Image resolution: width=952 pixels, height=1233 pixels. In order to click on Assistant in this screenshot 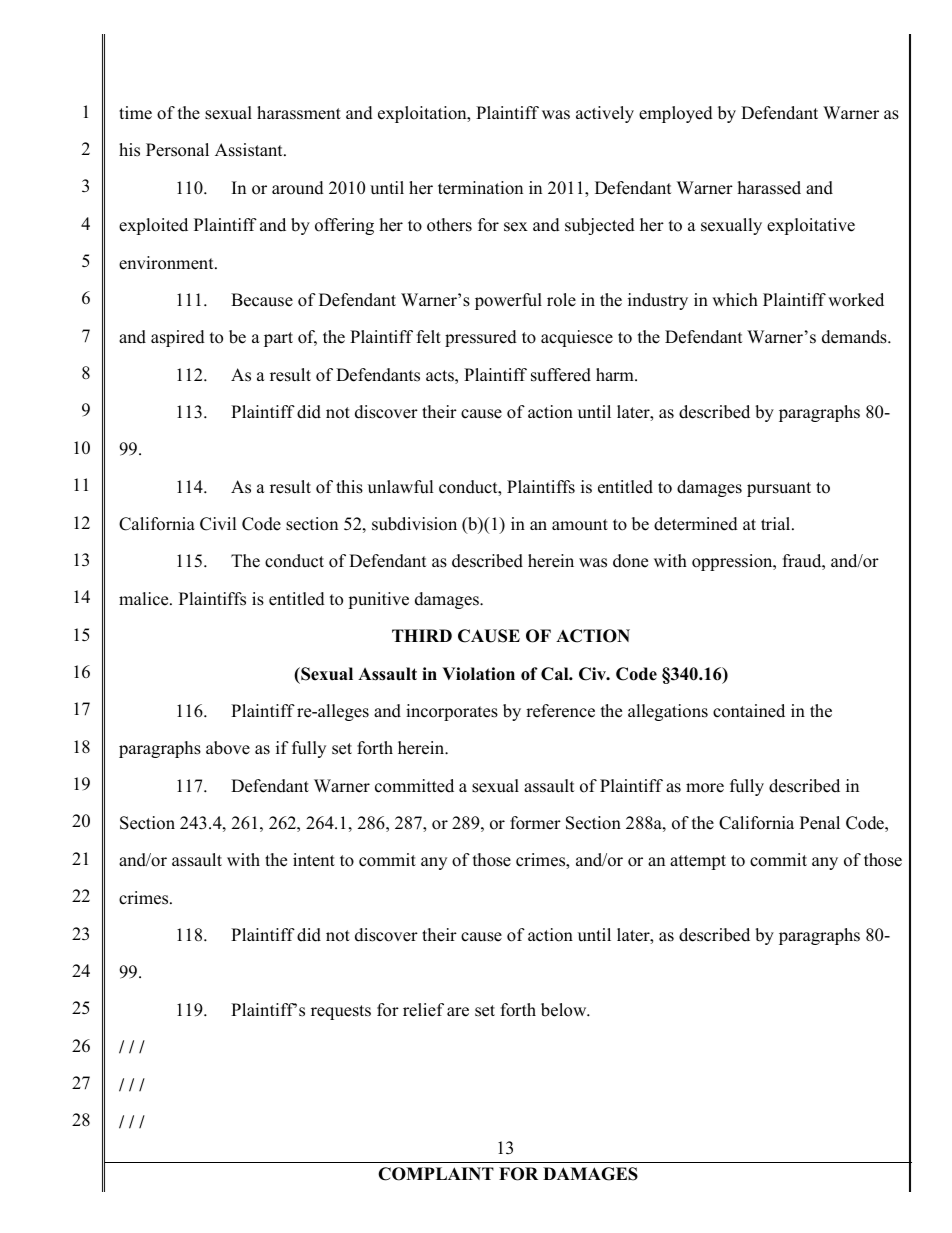, I will do `click(250, 150)`.
